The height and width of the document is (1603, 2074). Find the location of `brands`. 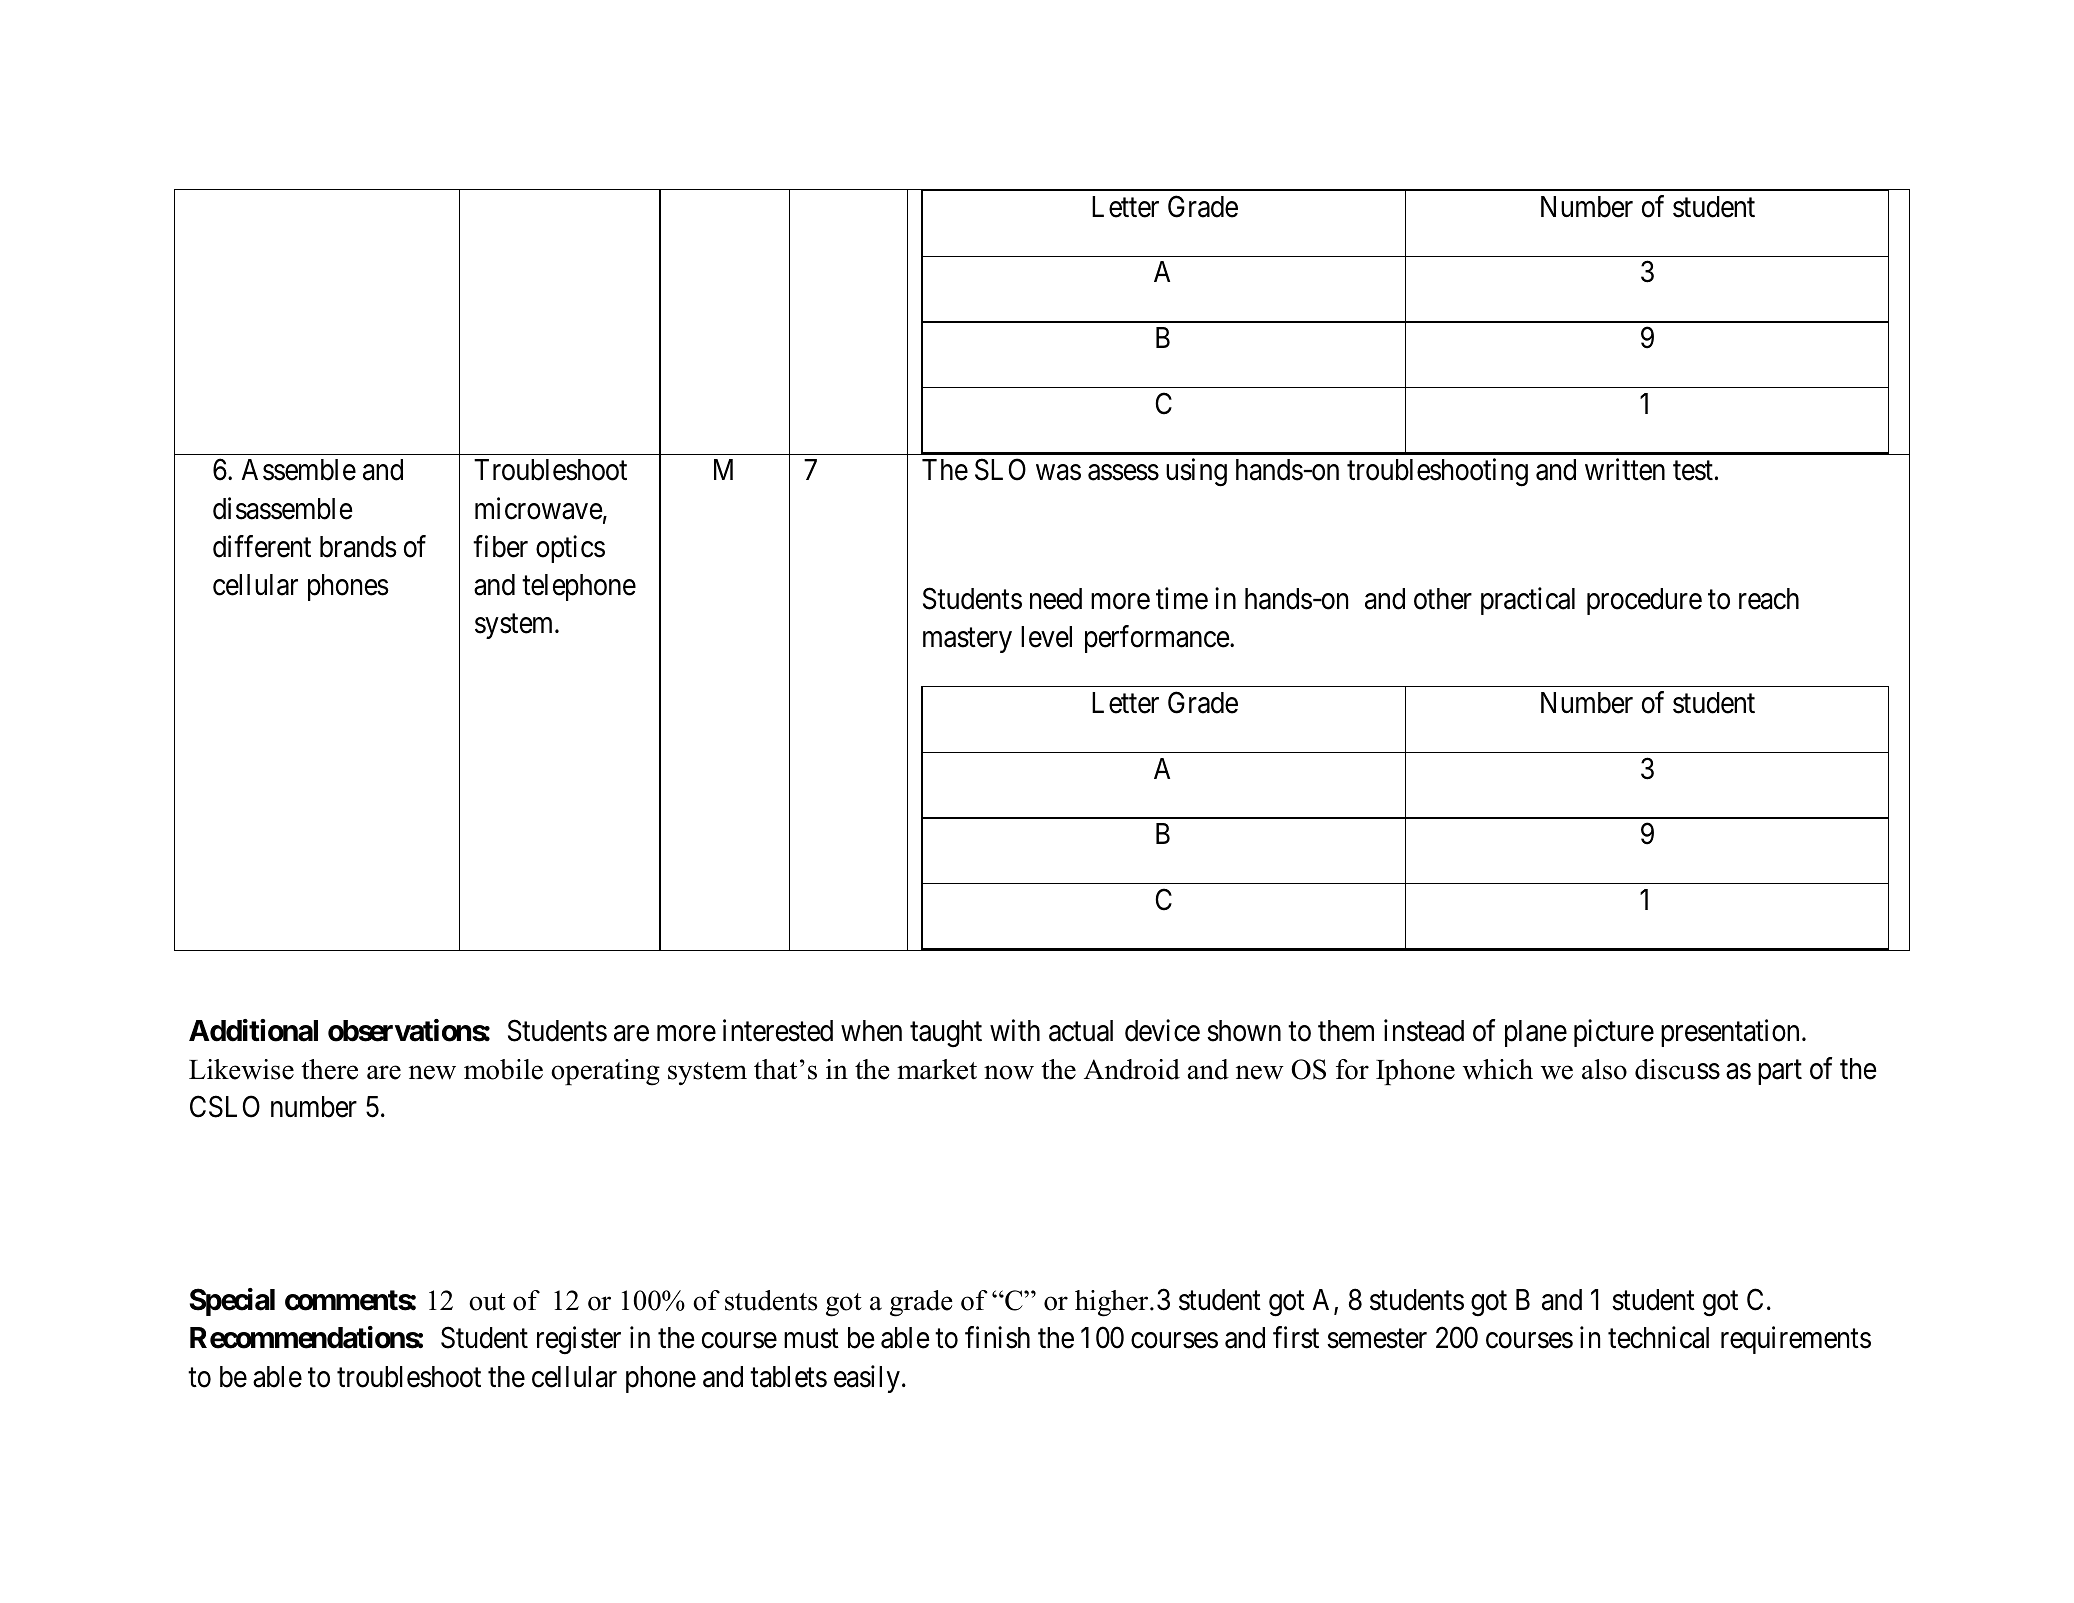

brands is located at coordinates (358, 547).
